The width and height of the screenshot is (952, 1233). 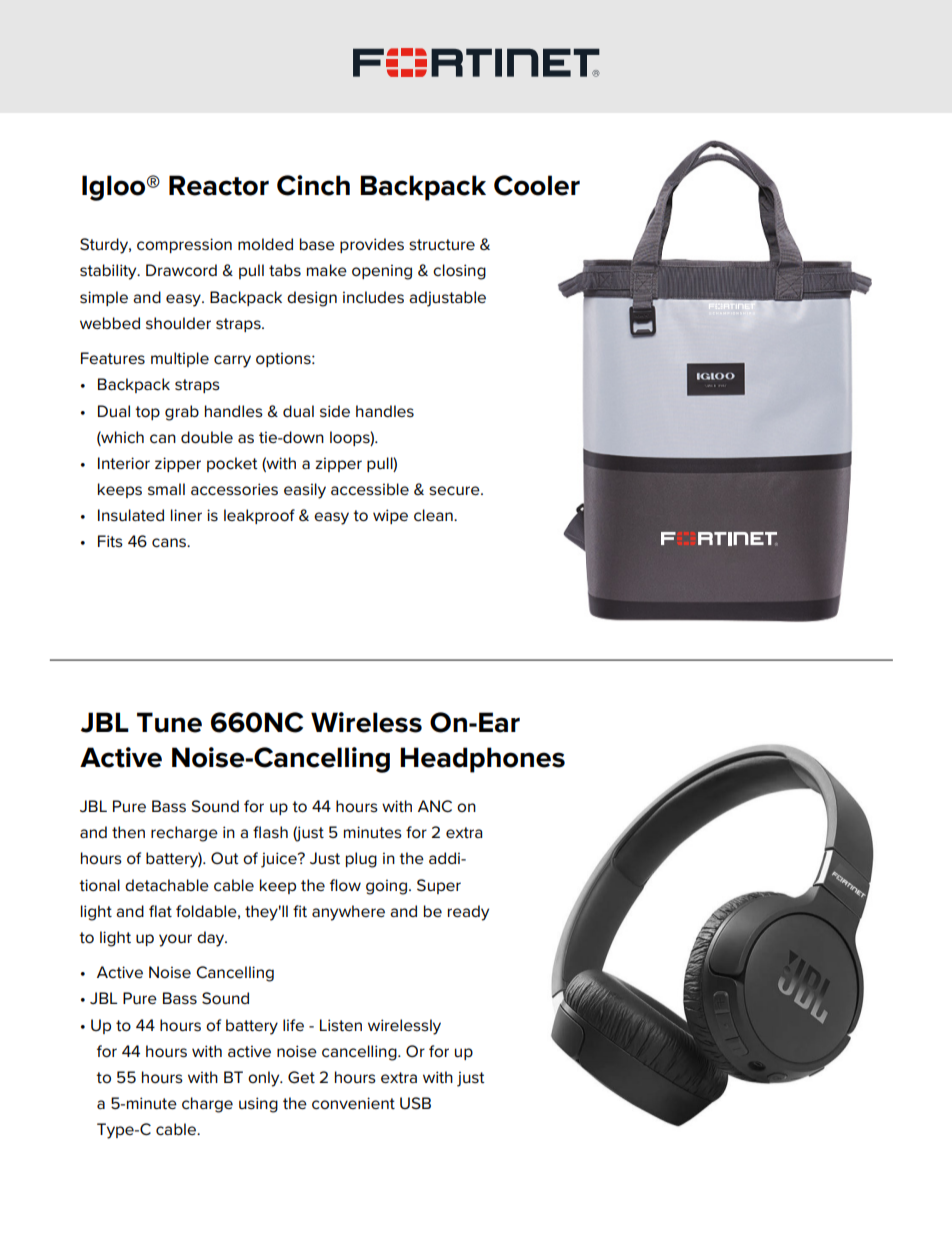 I want to click on USB, so click(x=415, y=1103).
